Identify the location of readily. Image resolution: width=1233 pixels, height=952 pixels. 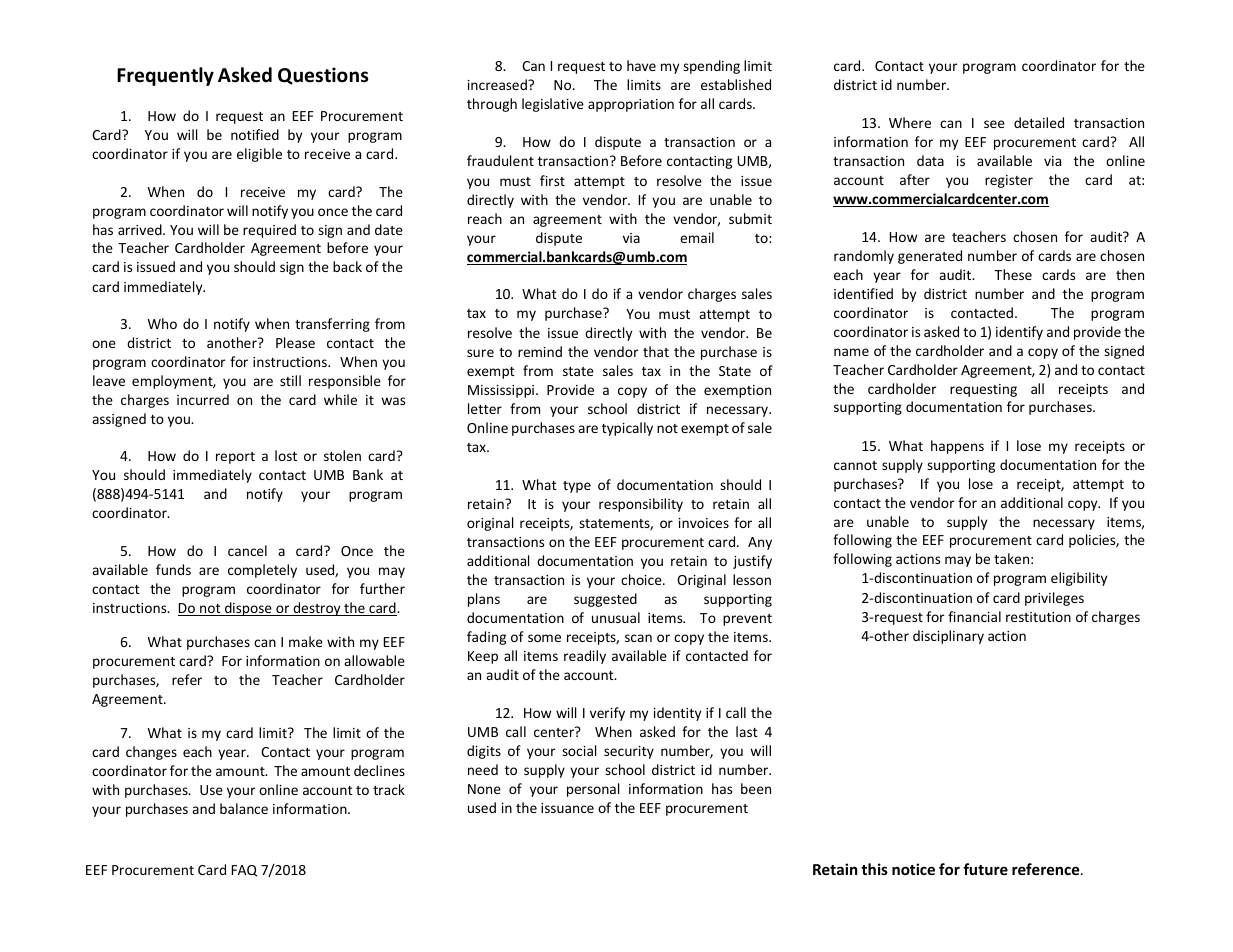
(585, 657).
